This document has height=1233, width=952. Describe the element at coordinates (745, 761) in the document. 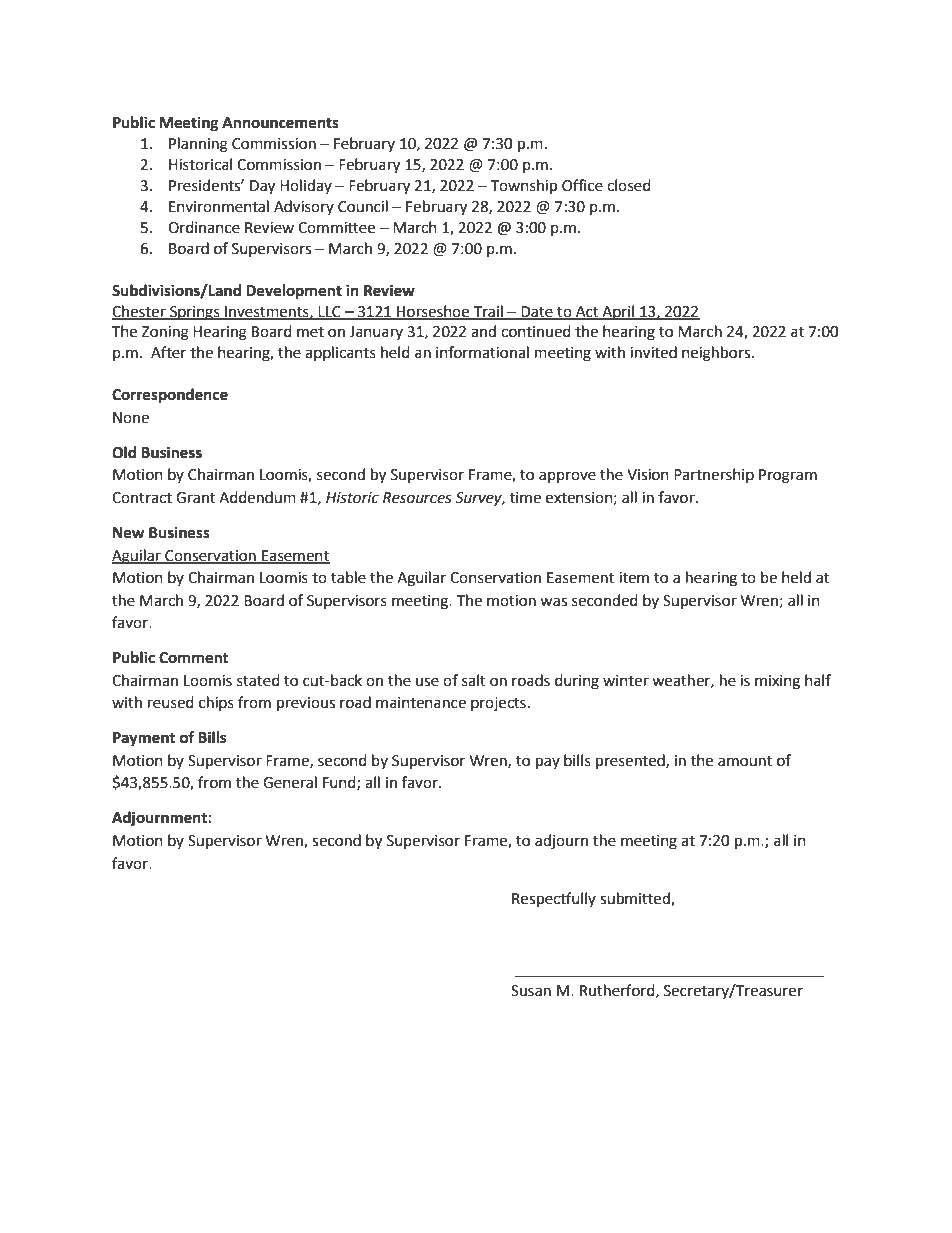

I see `amount` at that location.
